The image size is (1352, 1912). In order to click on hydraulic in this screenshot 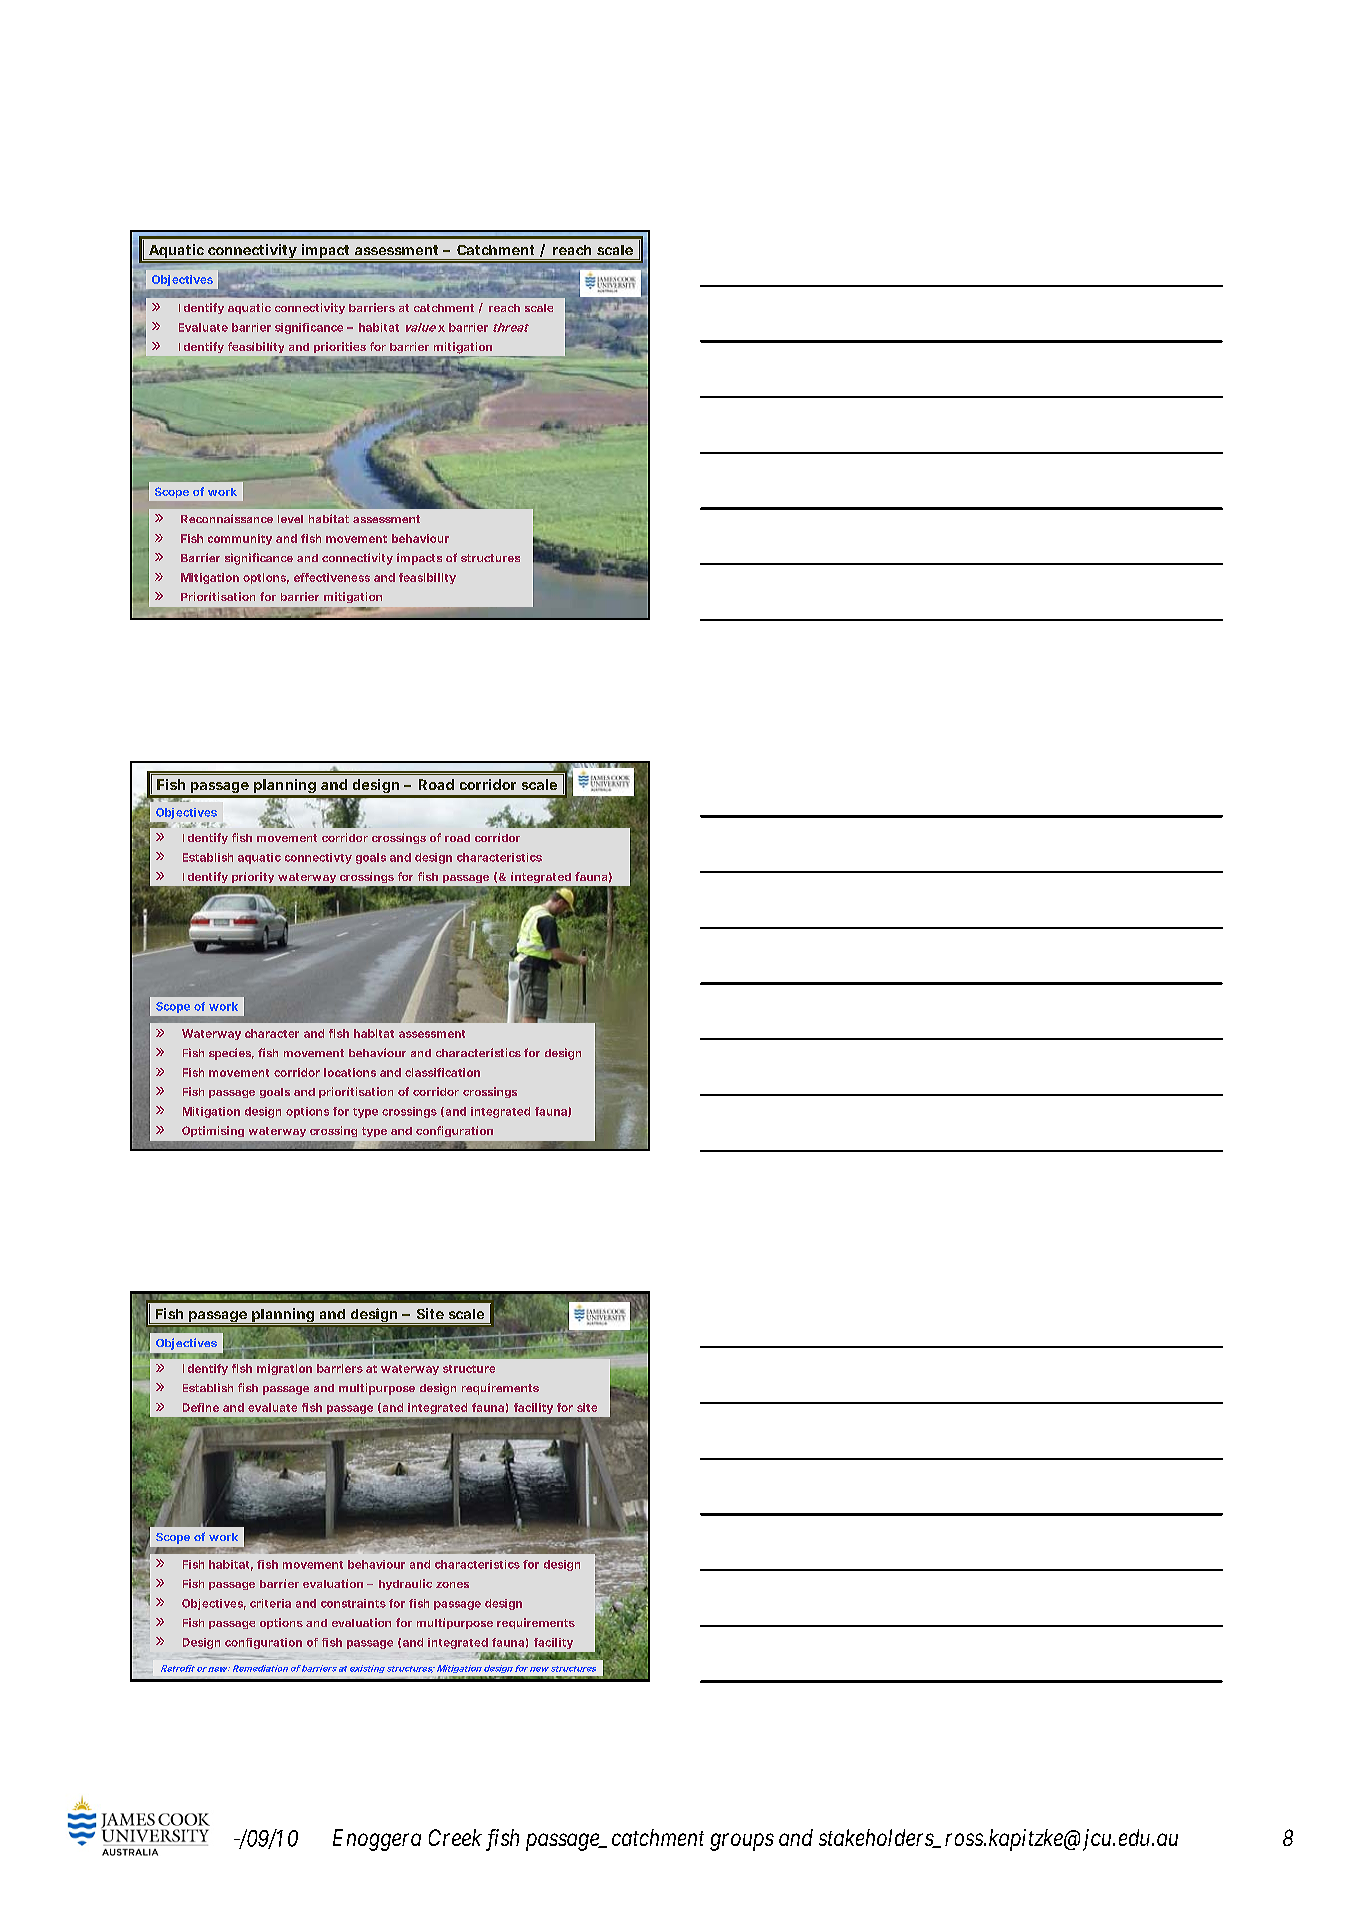, I will do `click(405, 1584)`.
